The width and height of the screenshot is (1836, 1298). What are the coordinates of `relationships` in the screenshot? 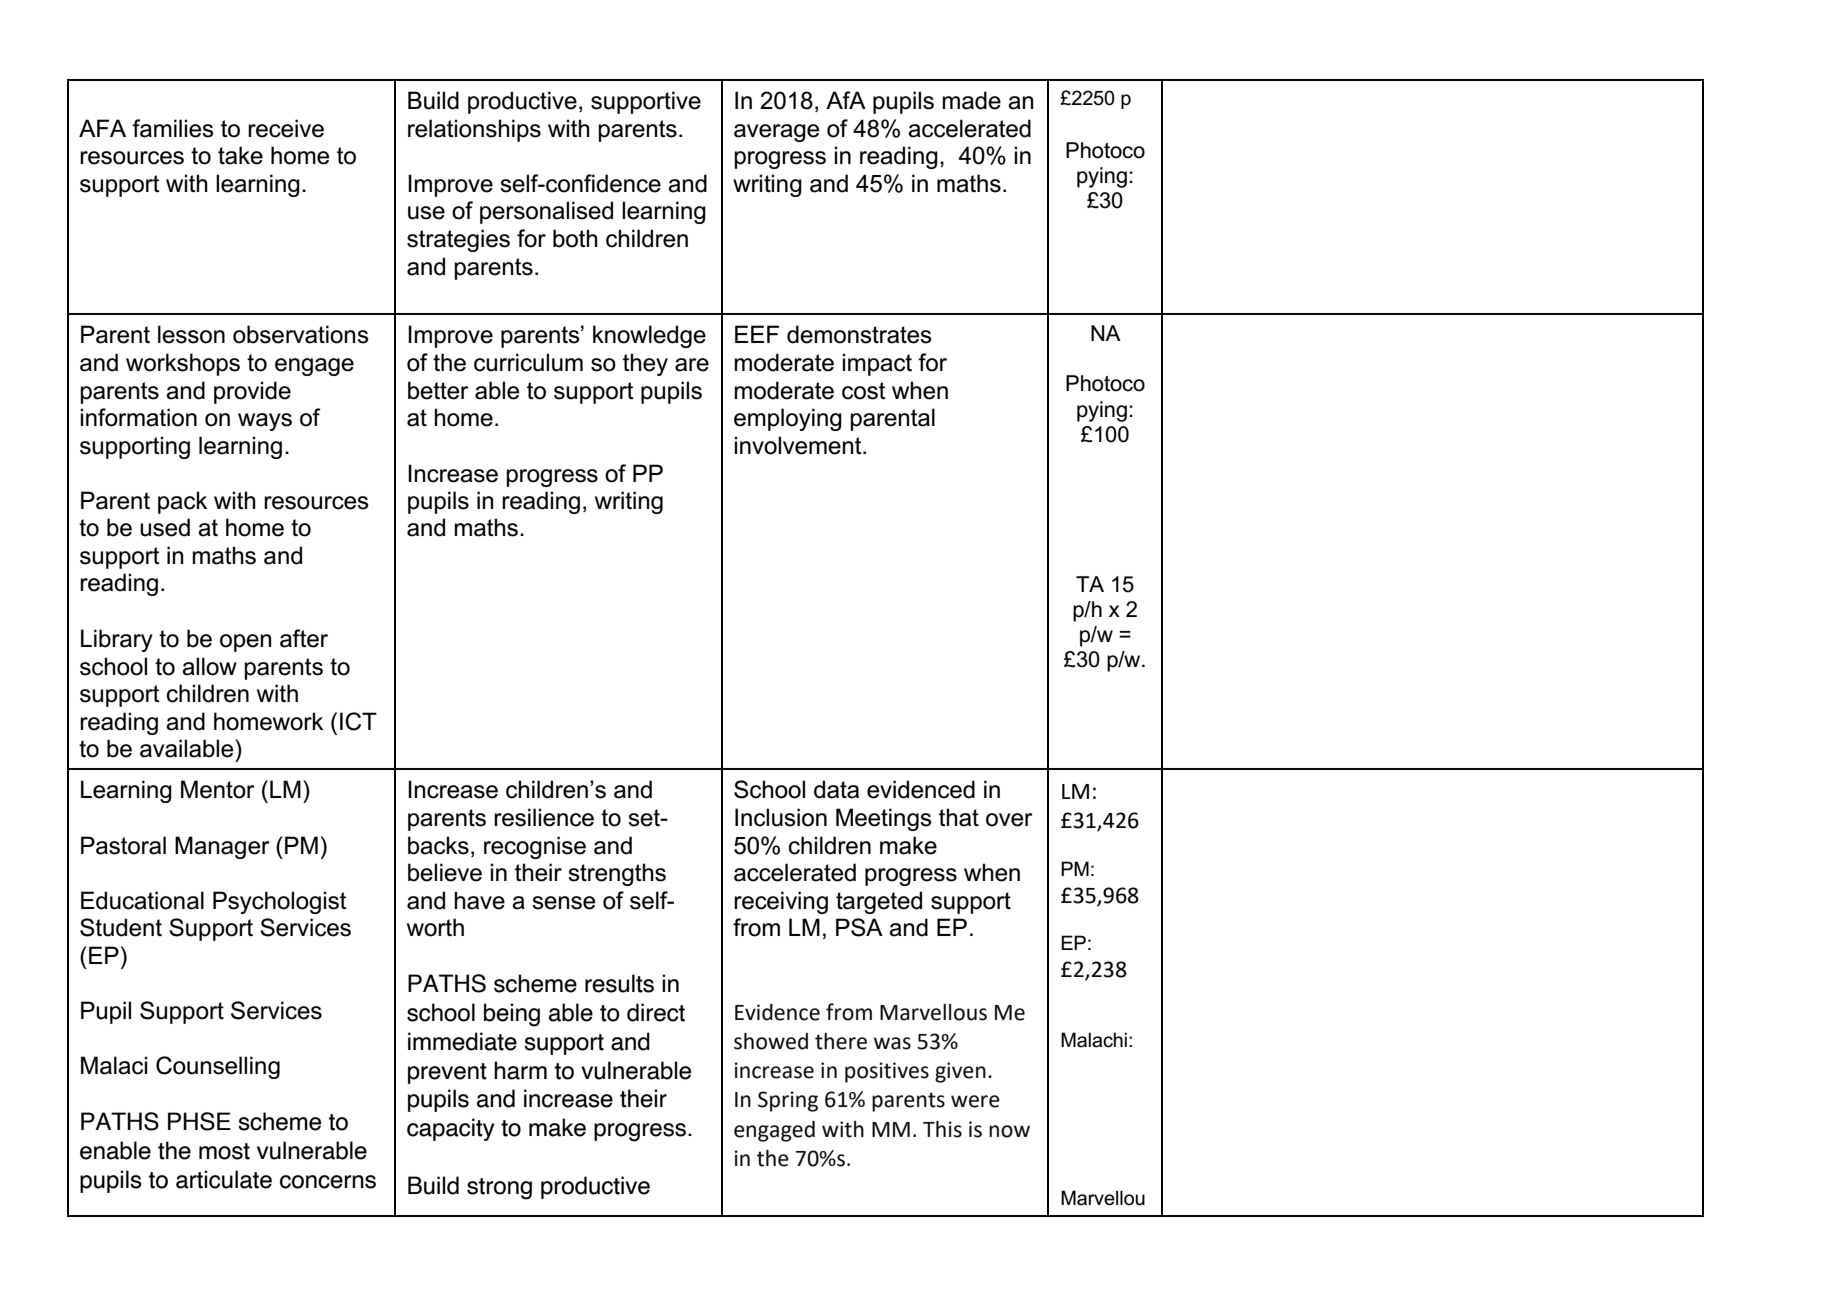 It's located at (474, 130).
